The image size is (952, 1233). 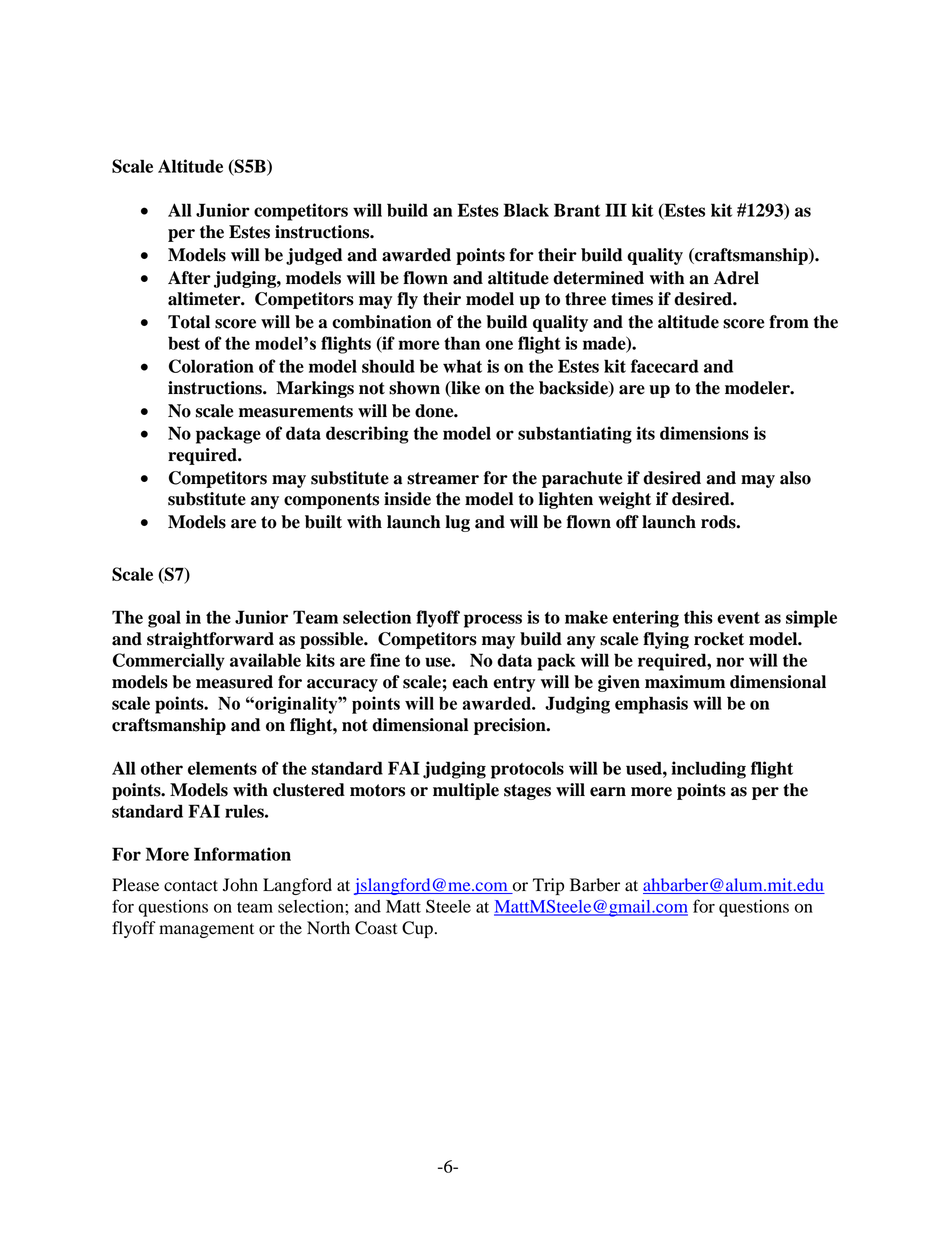 What do you see at coordinates (704, 433) in the screenshot?
I see `dimensions` at bounding box center [704, 433].
